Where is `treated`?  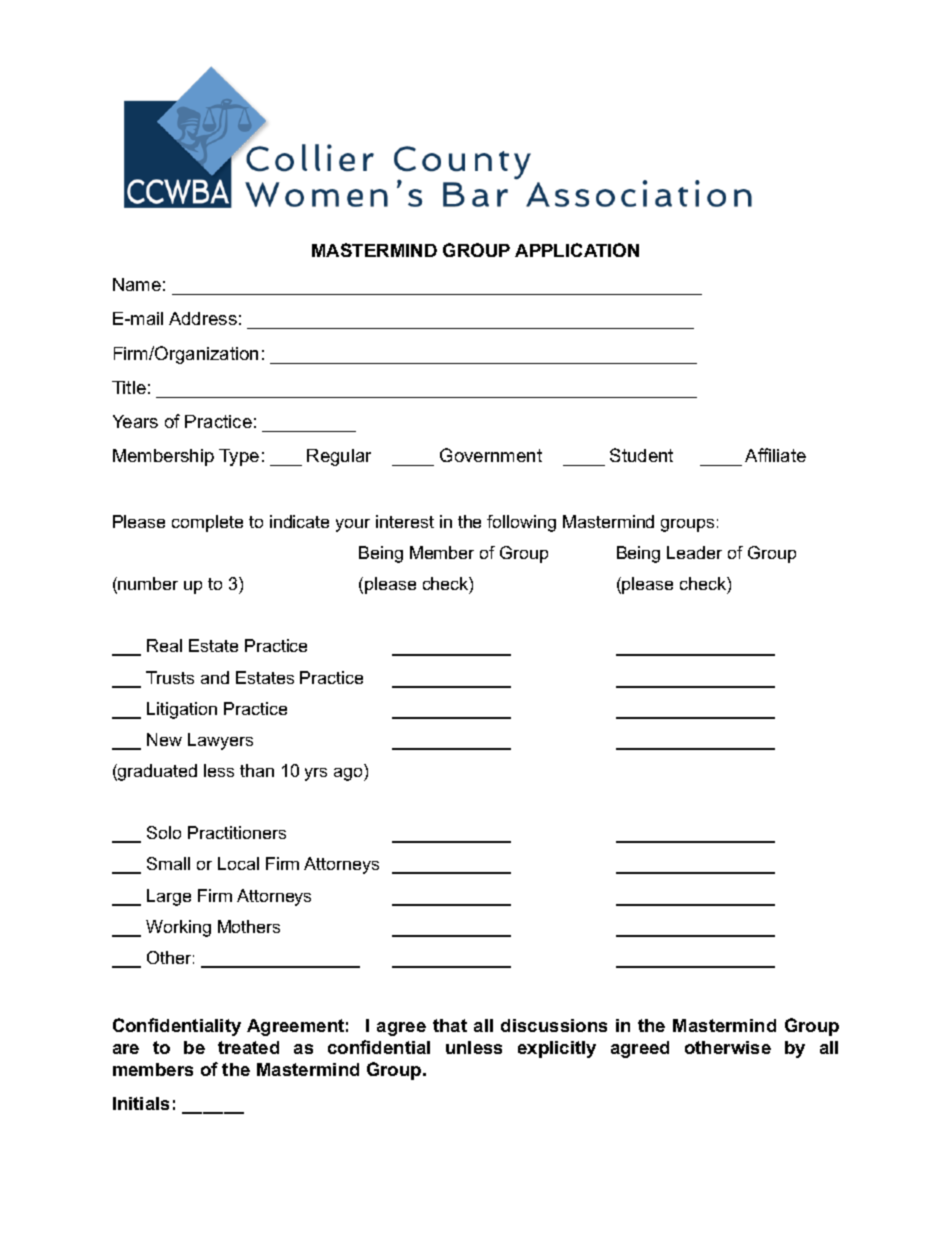
treated is located at coordinates (248, 1047).
